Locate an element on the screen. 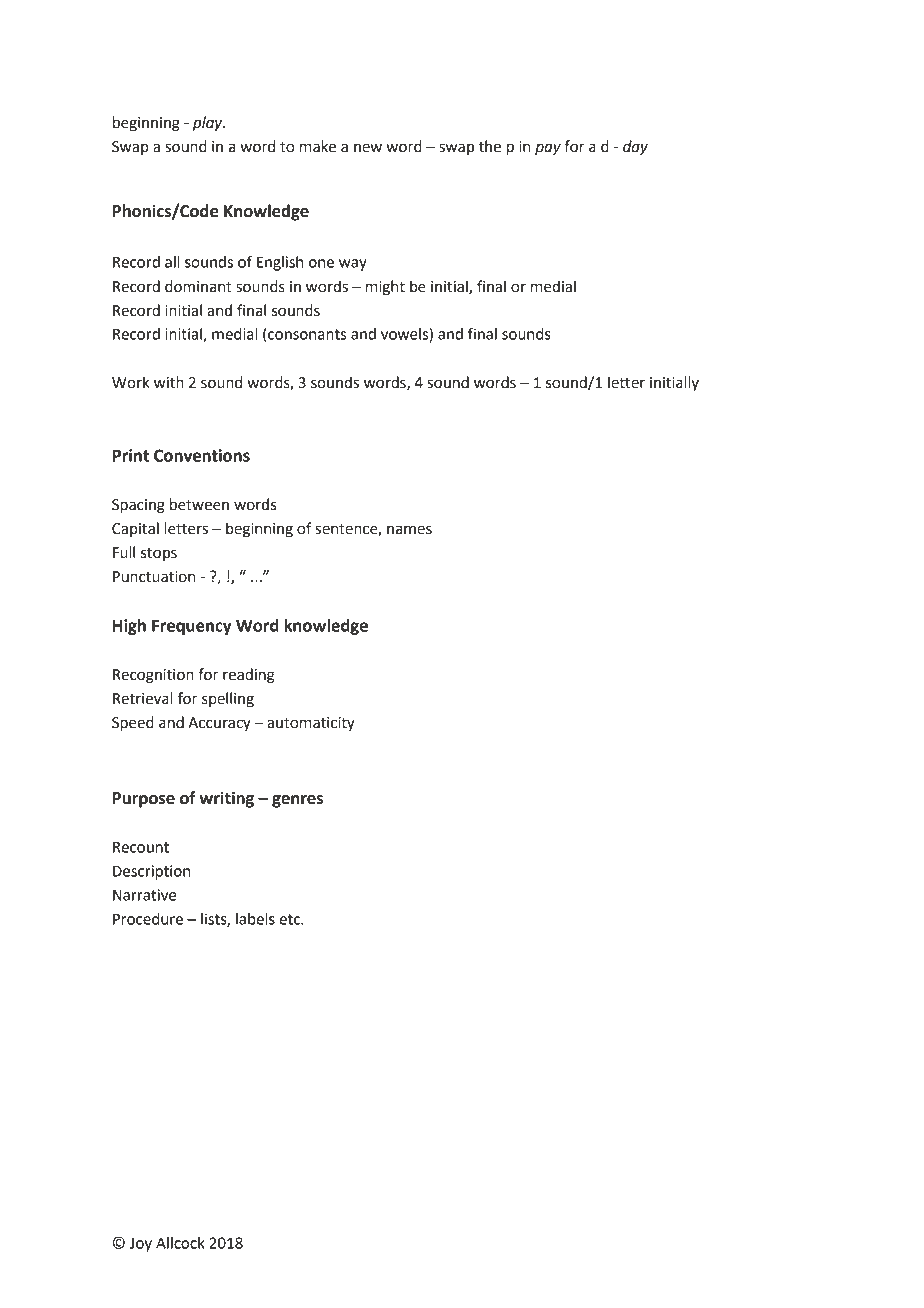 Image resolution: width=924 pixels, height=1308 pixels. Narrative is located at coordinates (145, 895).
